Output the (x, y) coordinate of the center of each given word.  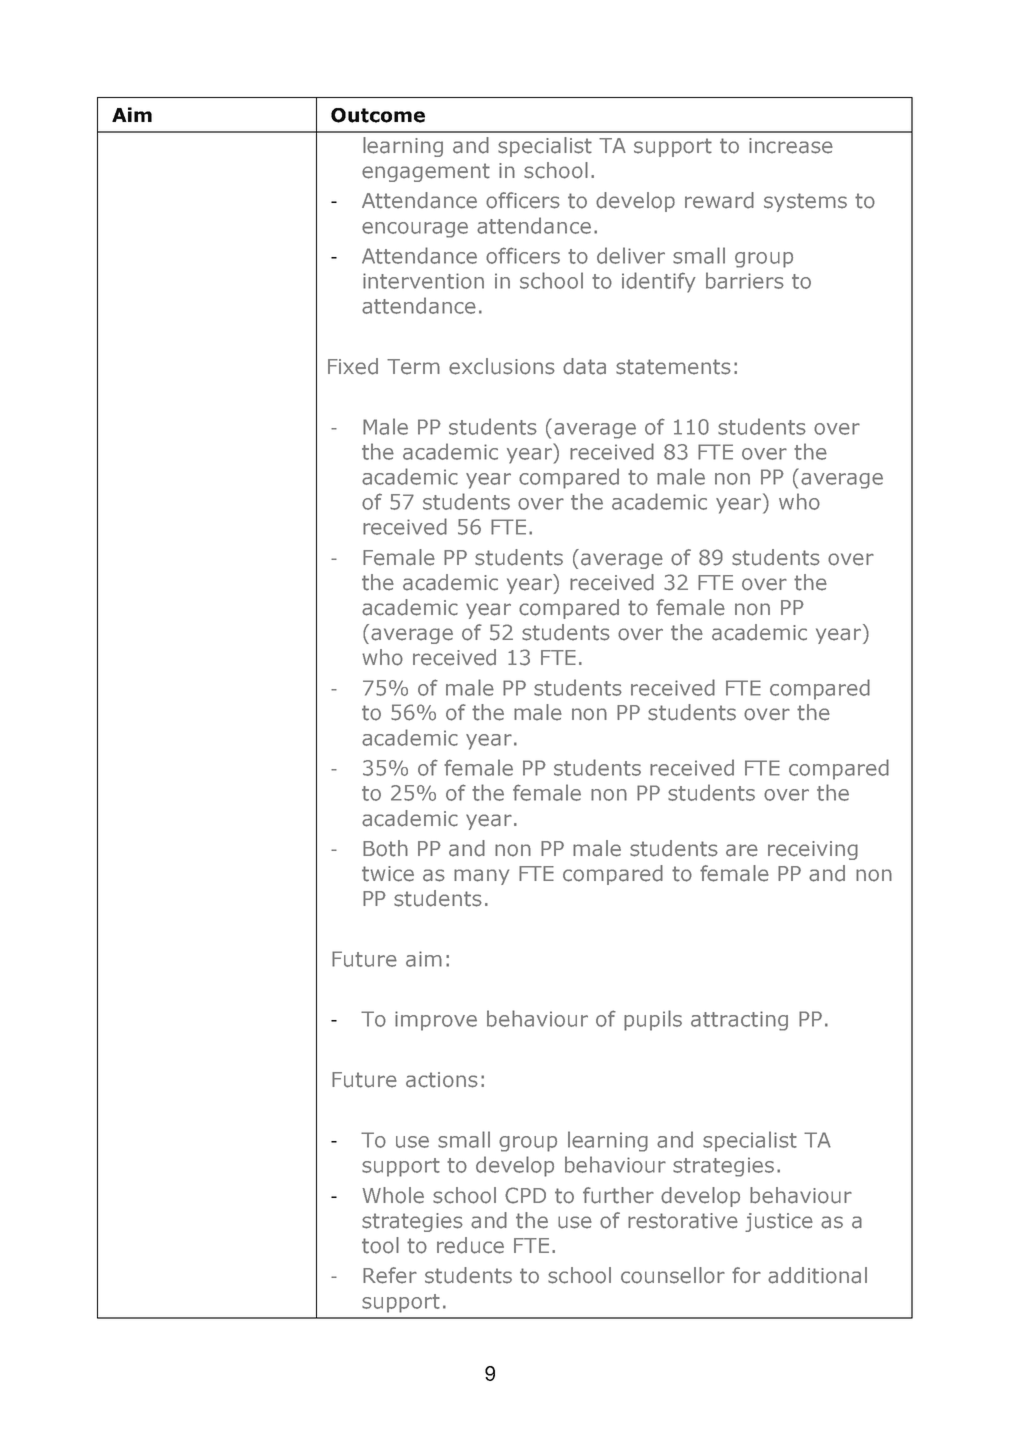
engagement (426, 172)
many (481, 877)
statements (673, 367)
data (584, 366)
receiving (813, 850)
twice (388, 874)
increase (791, 146)
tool (380, 1245)
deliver (631, 255)
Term (413, 367)
